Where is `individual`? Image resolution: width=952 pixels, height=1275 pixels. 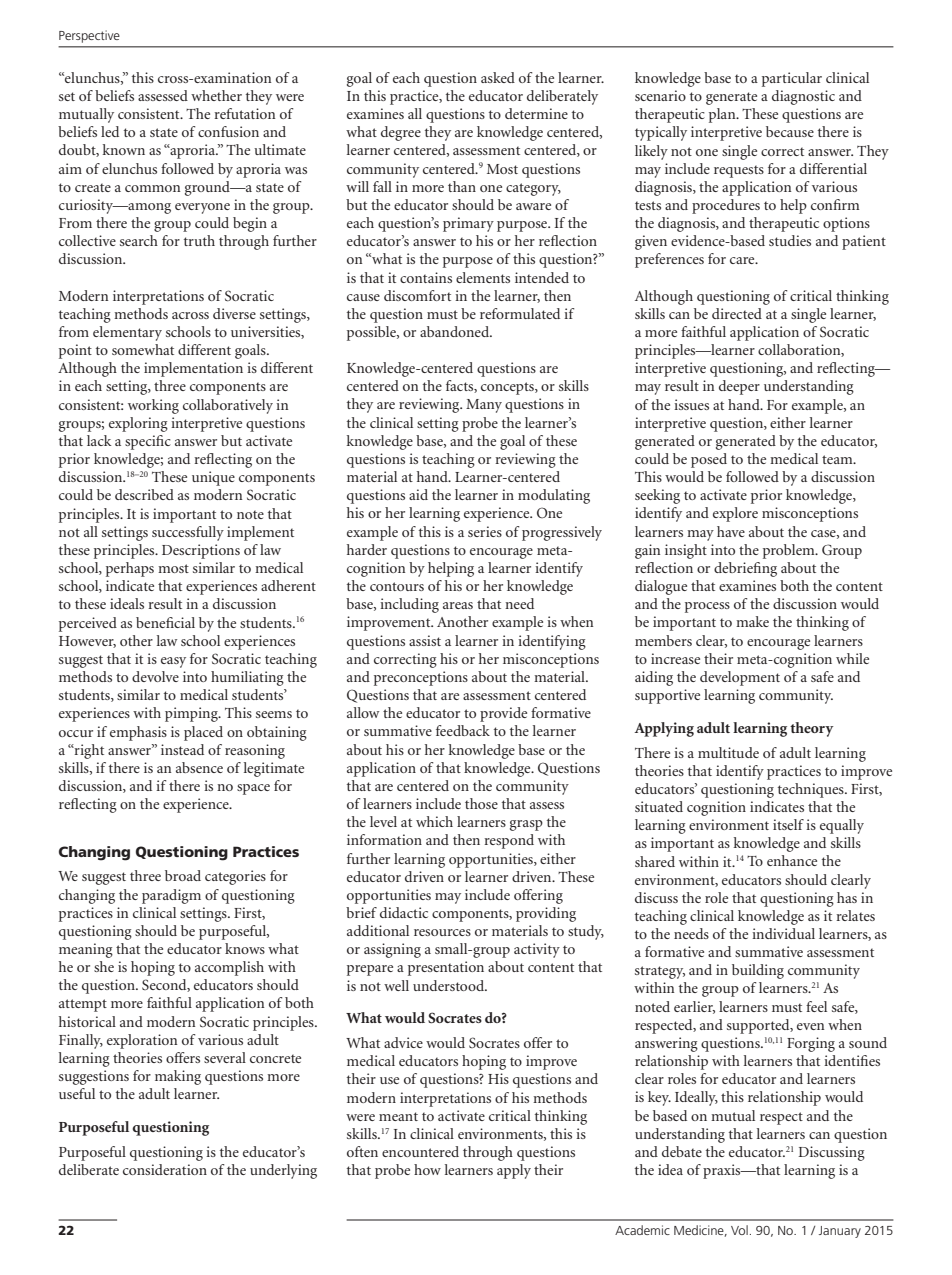 individual is located at coordinates (783, 933).
